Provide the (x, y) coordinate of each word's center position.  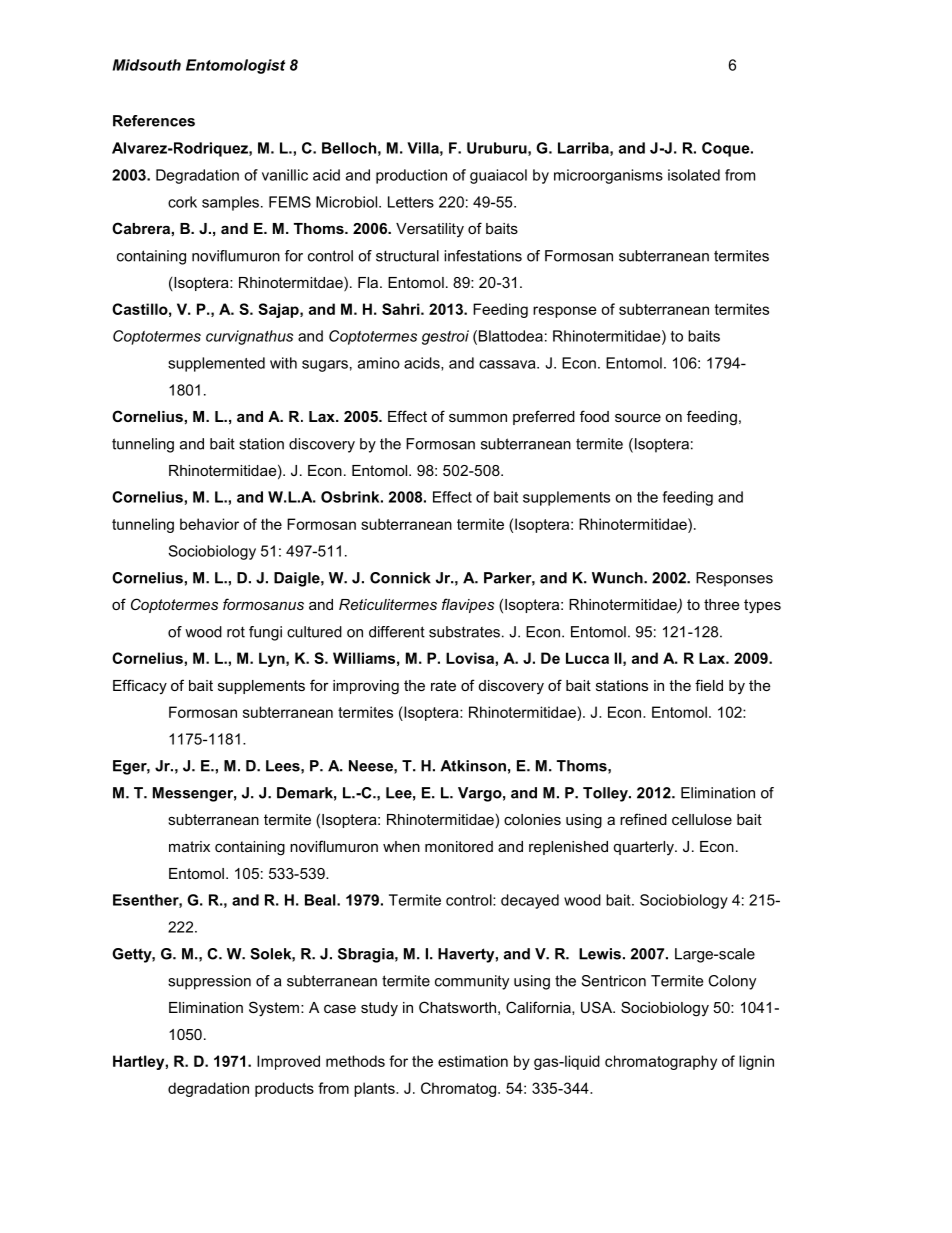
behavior (209, 524)
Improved (288, 1062)
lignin (756, 1062)
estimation (473, 1061)
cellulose (702, 819)
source (638, 418)
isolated (694, 175)
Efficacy (140, 687)
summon (478, 418)
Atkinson (473, 766)
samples (230, 203)
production (411, 176)
